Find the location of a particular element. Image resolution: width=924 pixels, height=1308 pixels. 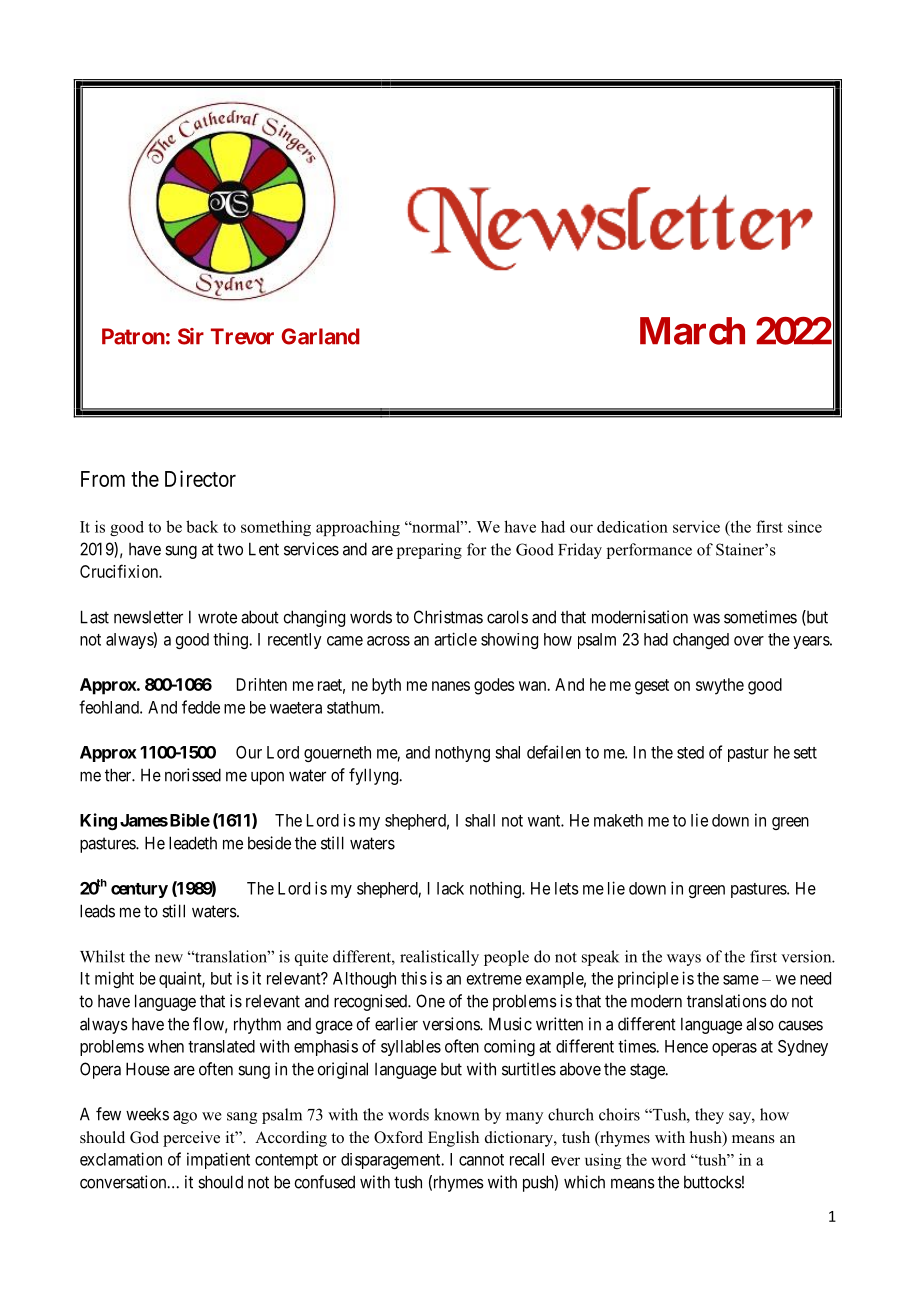

preparing is located at coordinates (429, 551).
